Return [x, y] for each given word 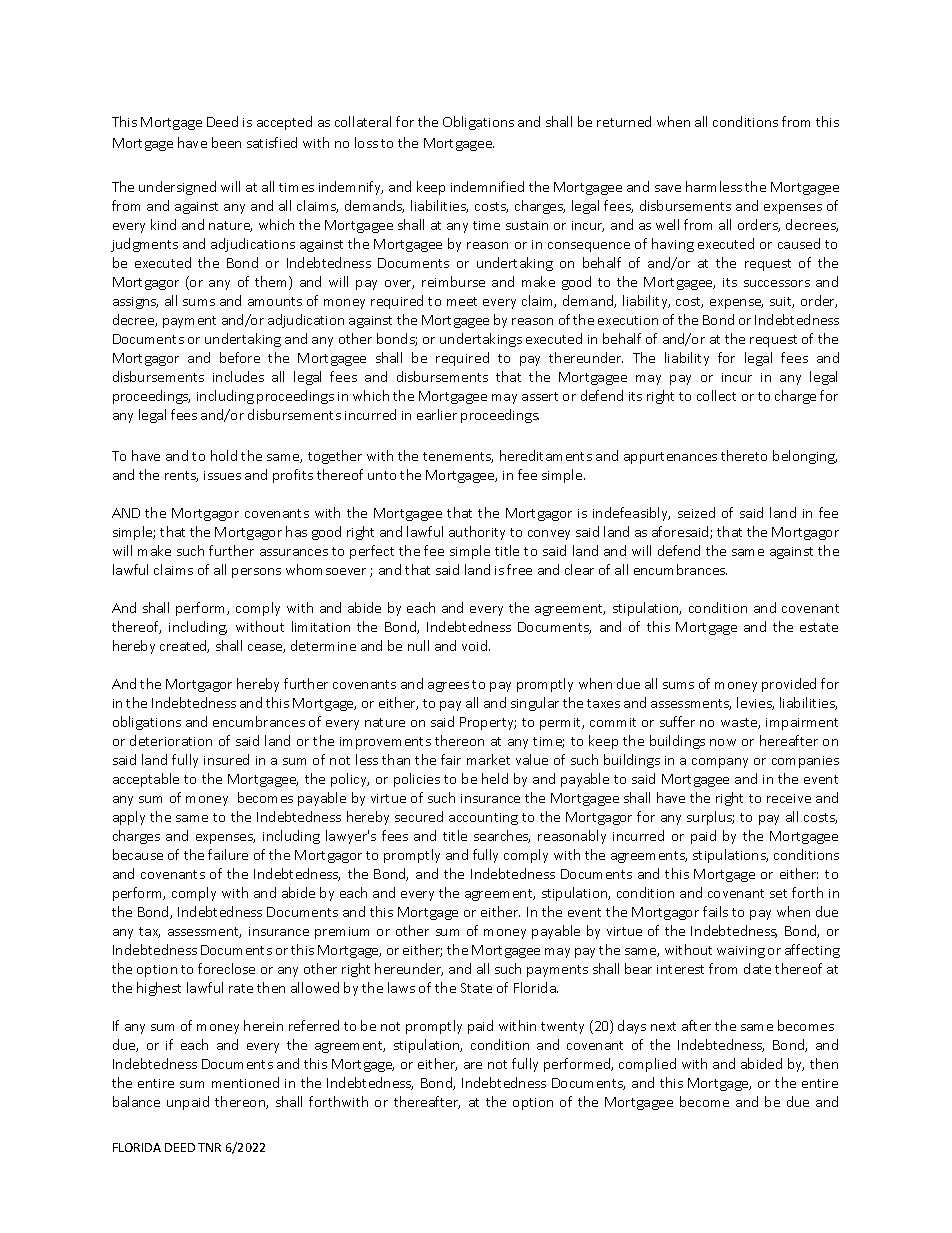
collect [716, 395]
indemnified [487, 186]
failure [228, 854]
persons [256, 573]
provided [789, 685]
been [226, 142]
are [473, 1065]
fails [715, 911]
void [476, 645]
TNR [209, 1147]
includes [238, 376]
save [668, 188]
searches [502, 836]
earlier [437, 414]
